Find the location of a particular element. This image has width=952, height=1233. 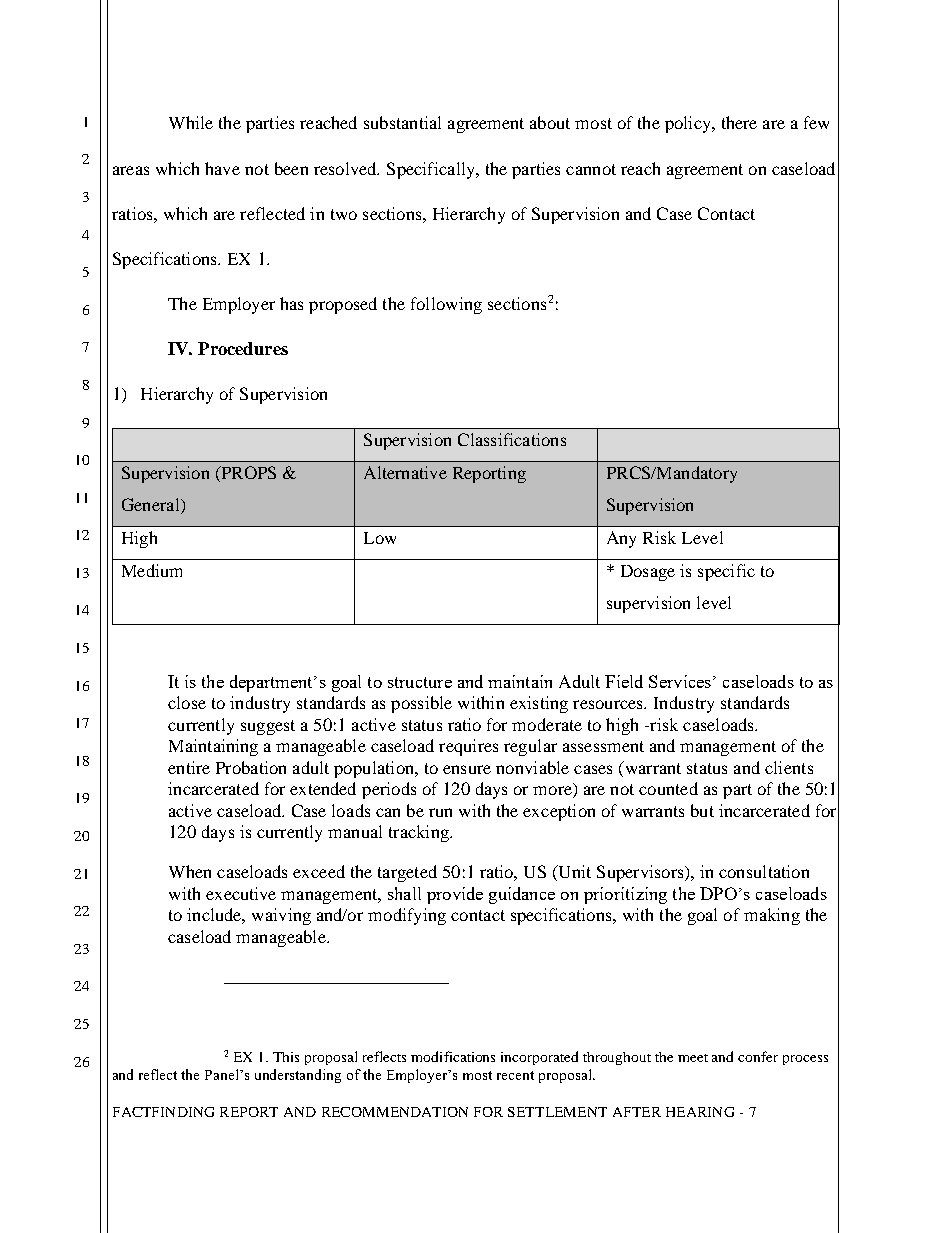

confer is located at coordinates (758, 1056).
